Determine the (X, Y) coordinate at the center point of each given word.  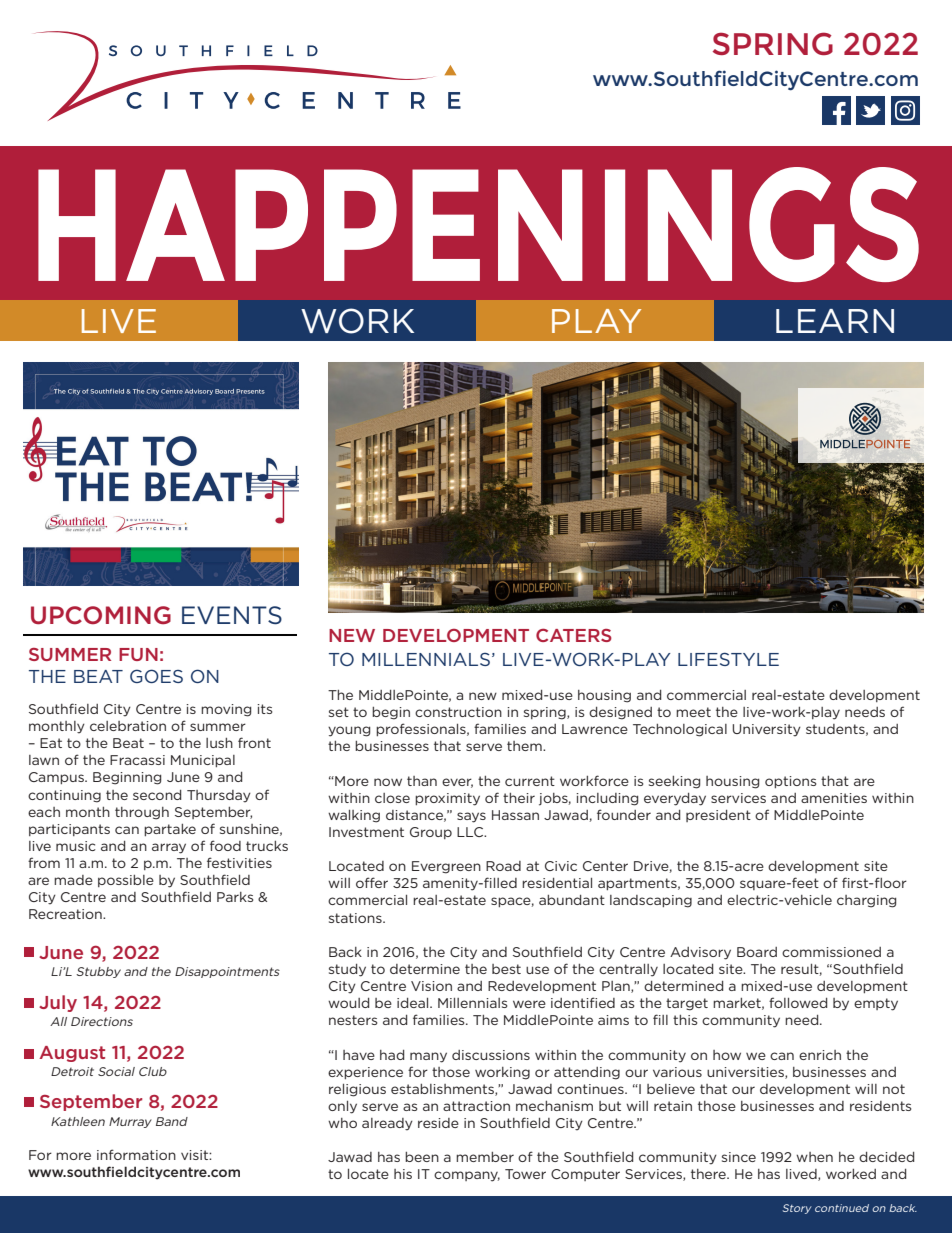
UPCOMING (101, 615)
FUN (138, 654)
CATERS (574, 635)
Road (503, 866)
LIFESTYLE (728, 659)
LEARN (835, 321)
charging (866, 901)
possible (126, 881)
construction (458, 712)
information (136, 1154)
